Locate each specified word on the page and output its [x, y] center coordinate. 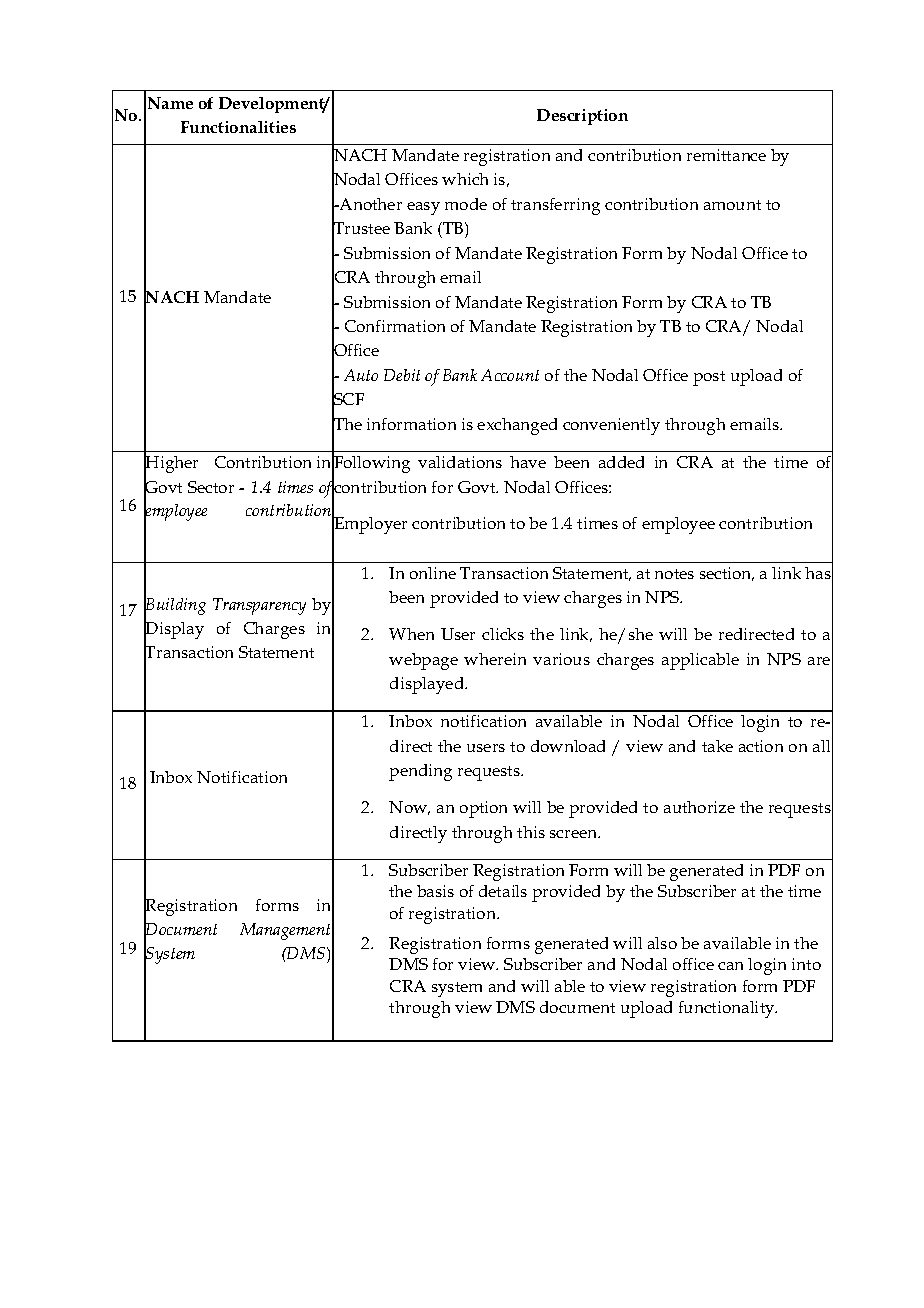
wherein [495, 659]
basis [435, 891]
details [503, 891]
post [709, 378]
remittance [726, 155]
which [465, 179]
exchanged [517, 426]
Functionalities [238, 127]
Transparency [259, 606]
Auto [361, 375]
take [717, 746]
